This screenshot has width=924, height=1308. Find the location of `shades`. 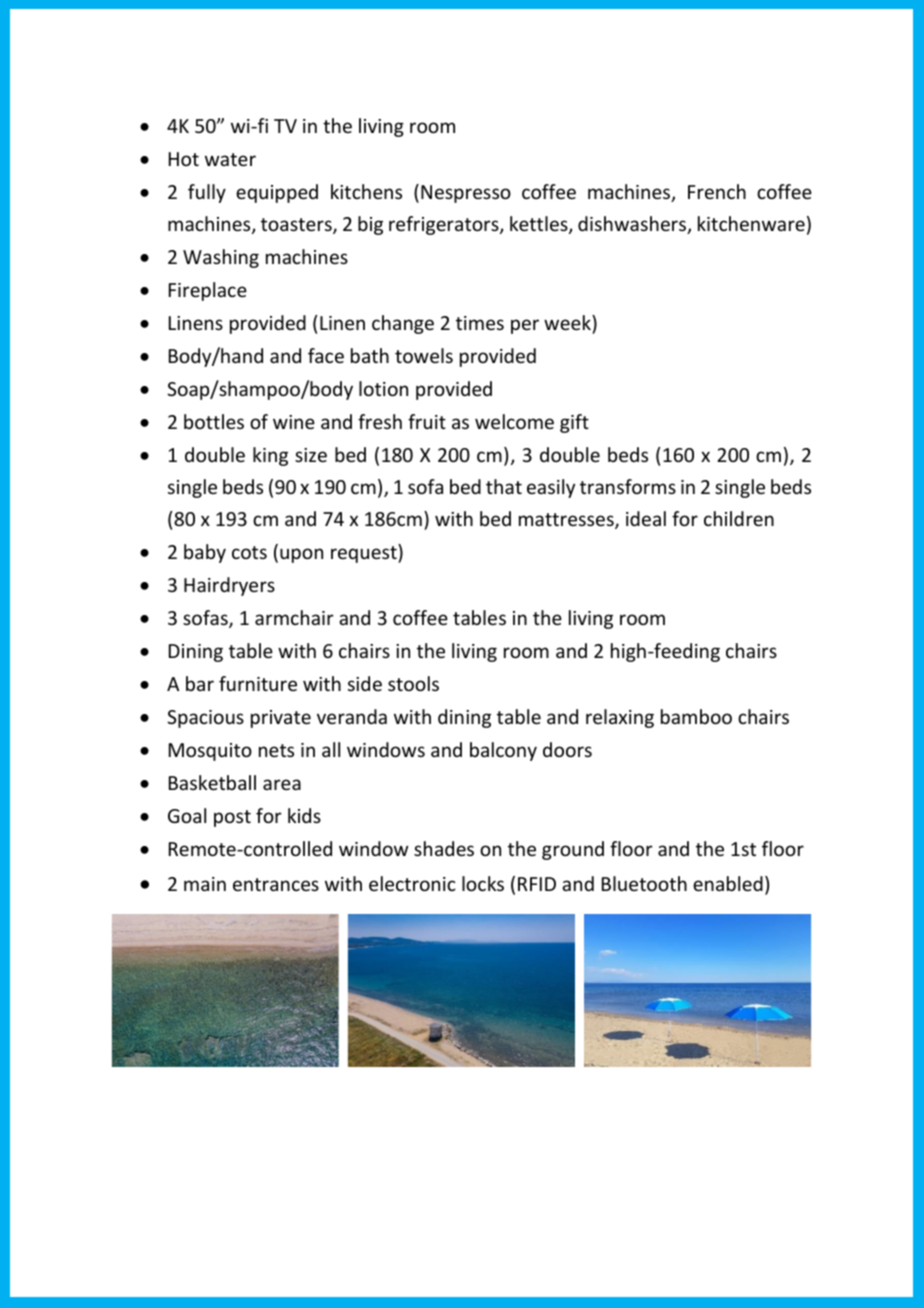

shades is located at coordinates (444, 848).
